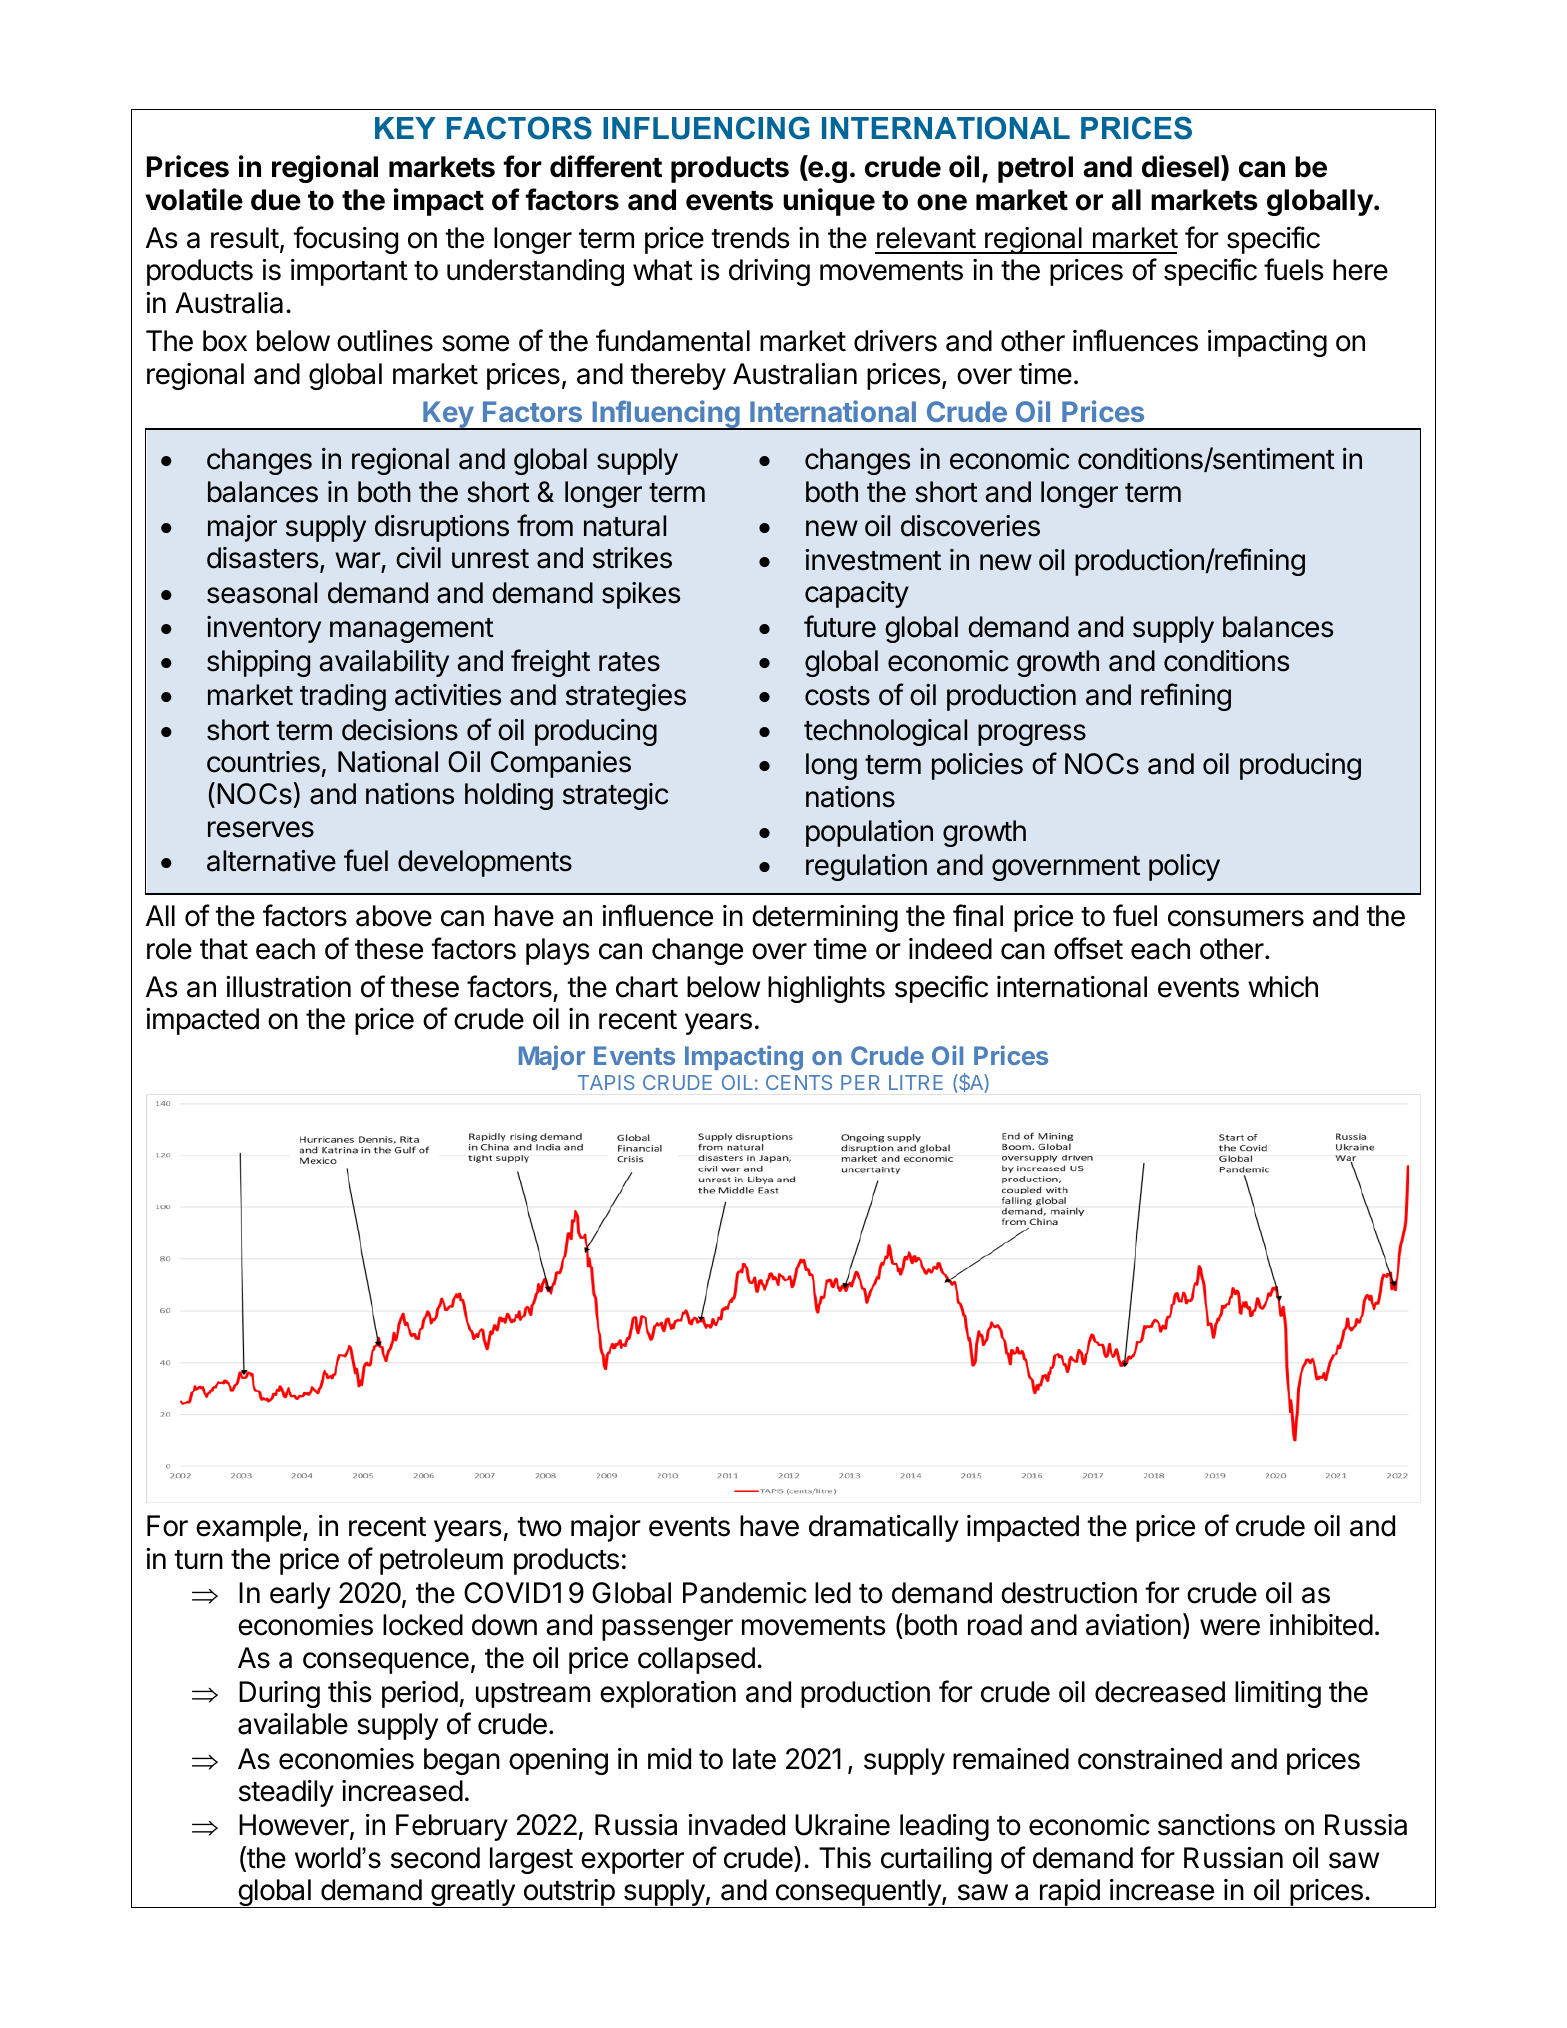 The width and height of the screenshot is (1567, 2028). What do you see at coordinates (1032, 735) in the screenshot?
I see `progress` at bounding box center [1032, 735].
